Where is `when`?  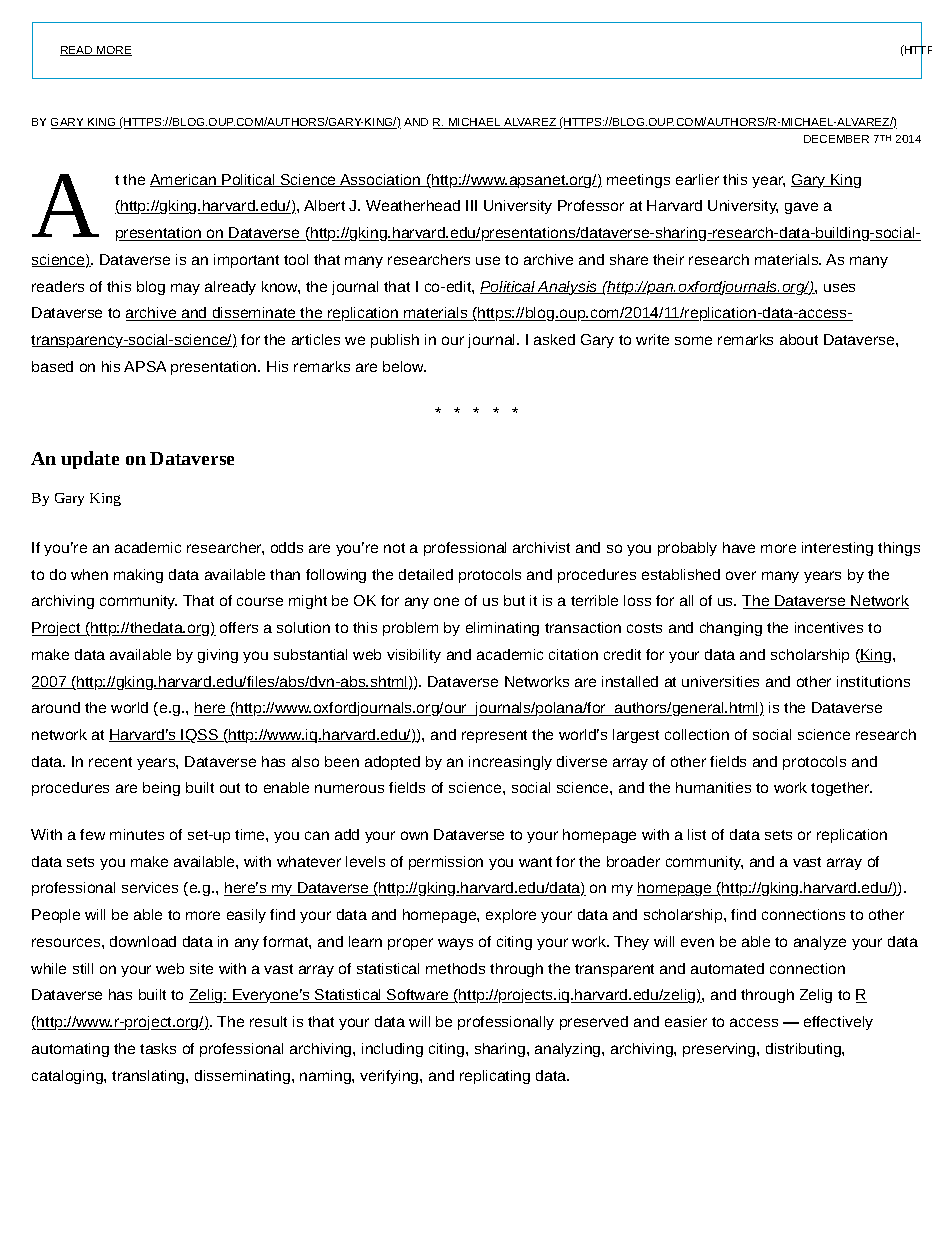 when is located at coordinates (89, 574).
